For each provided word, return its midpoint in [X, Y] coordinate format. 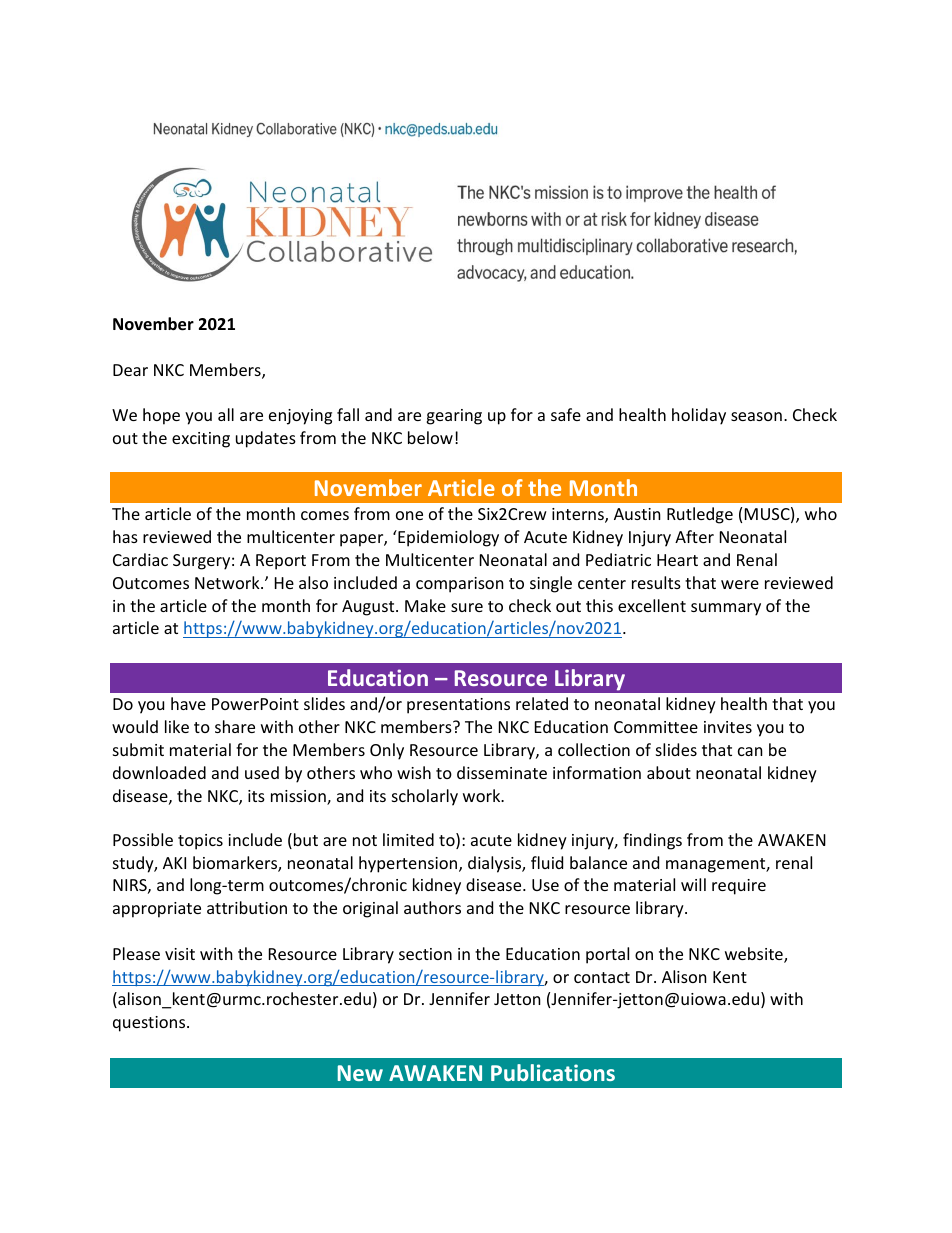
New [360, 1073]
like [177, 726]
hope [161, 416]
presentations [458, 706]
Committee [656, 727]
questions [150, 1024]
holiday [699, 416]
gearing [454, 417]
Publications [553, 1072]
